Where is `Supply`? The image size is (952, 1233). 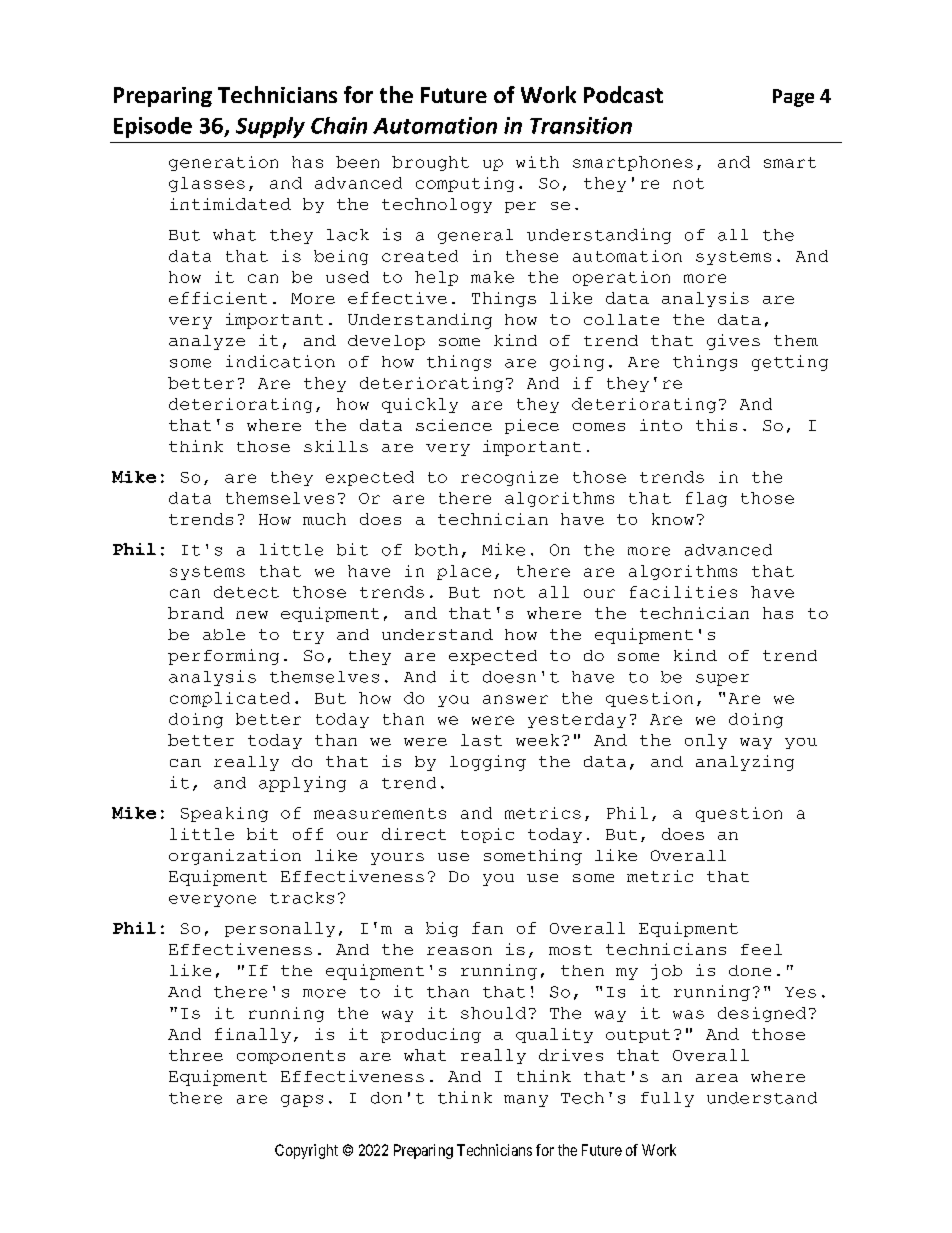
Supply is located at coordinates (270, 127).
